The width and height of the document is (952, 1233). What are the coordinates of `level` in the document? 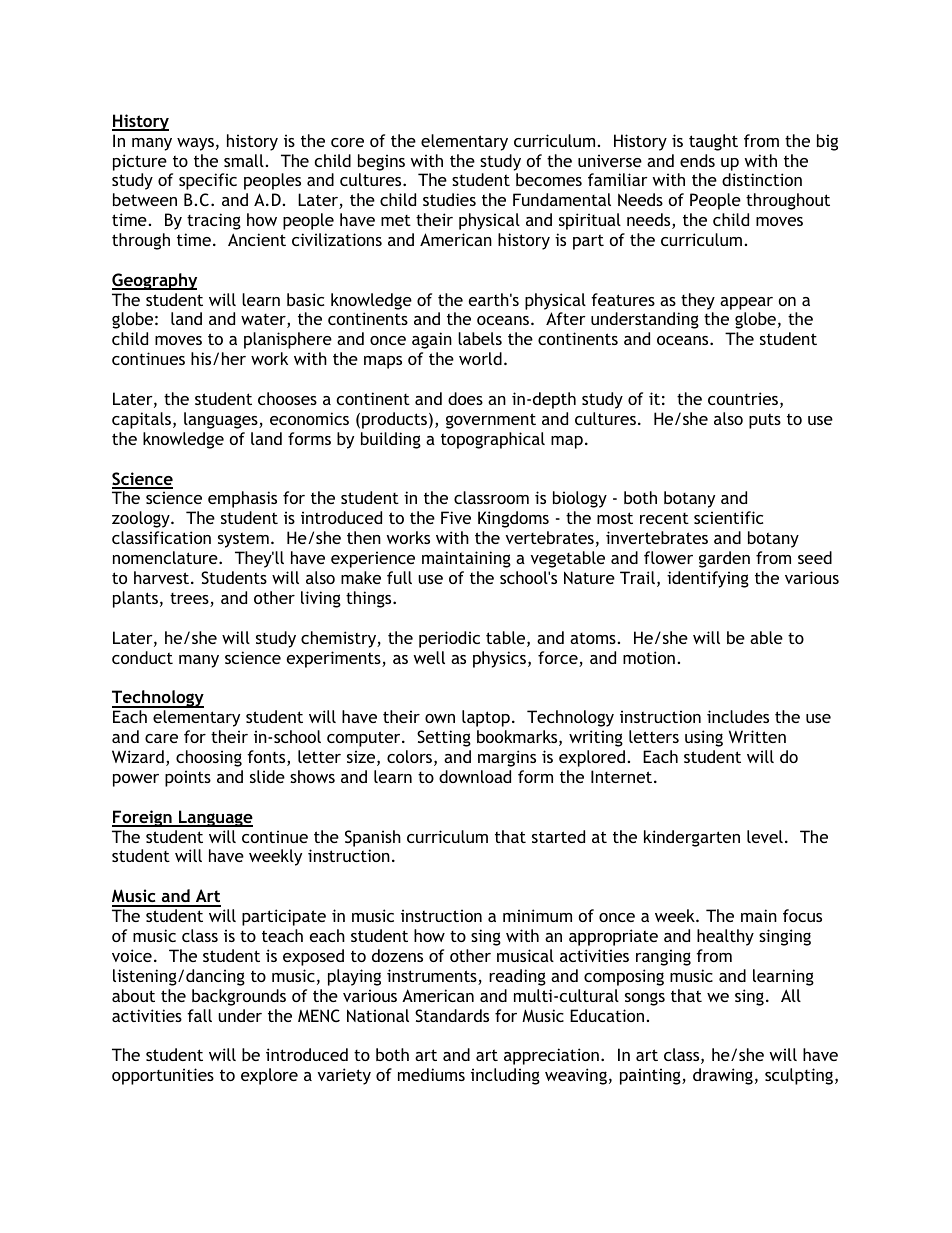 It's located at (765, 836).
